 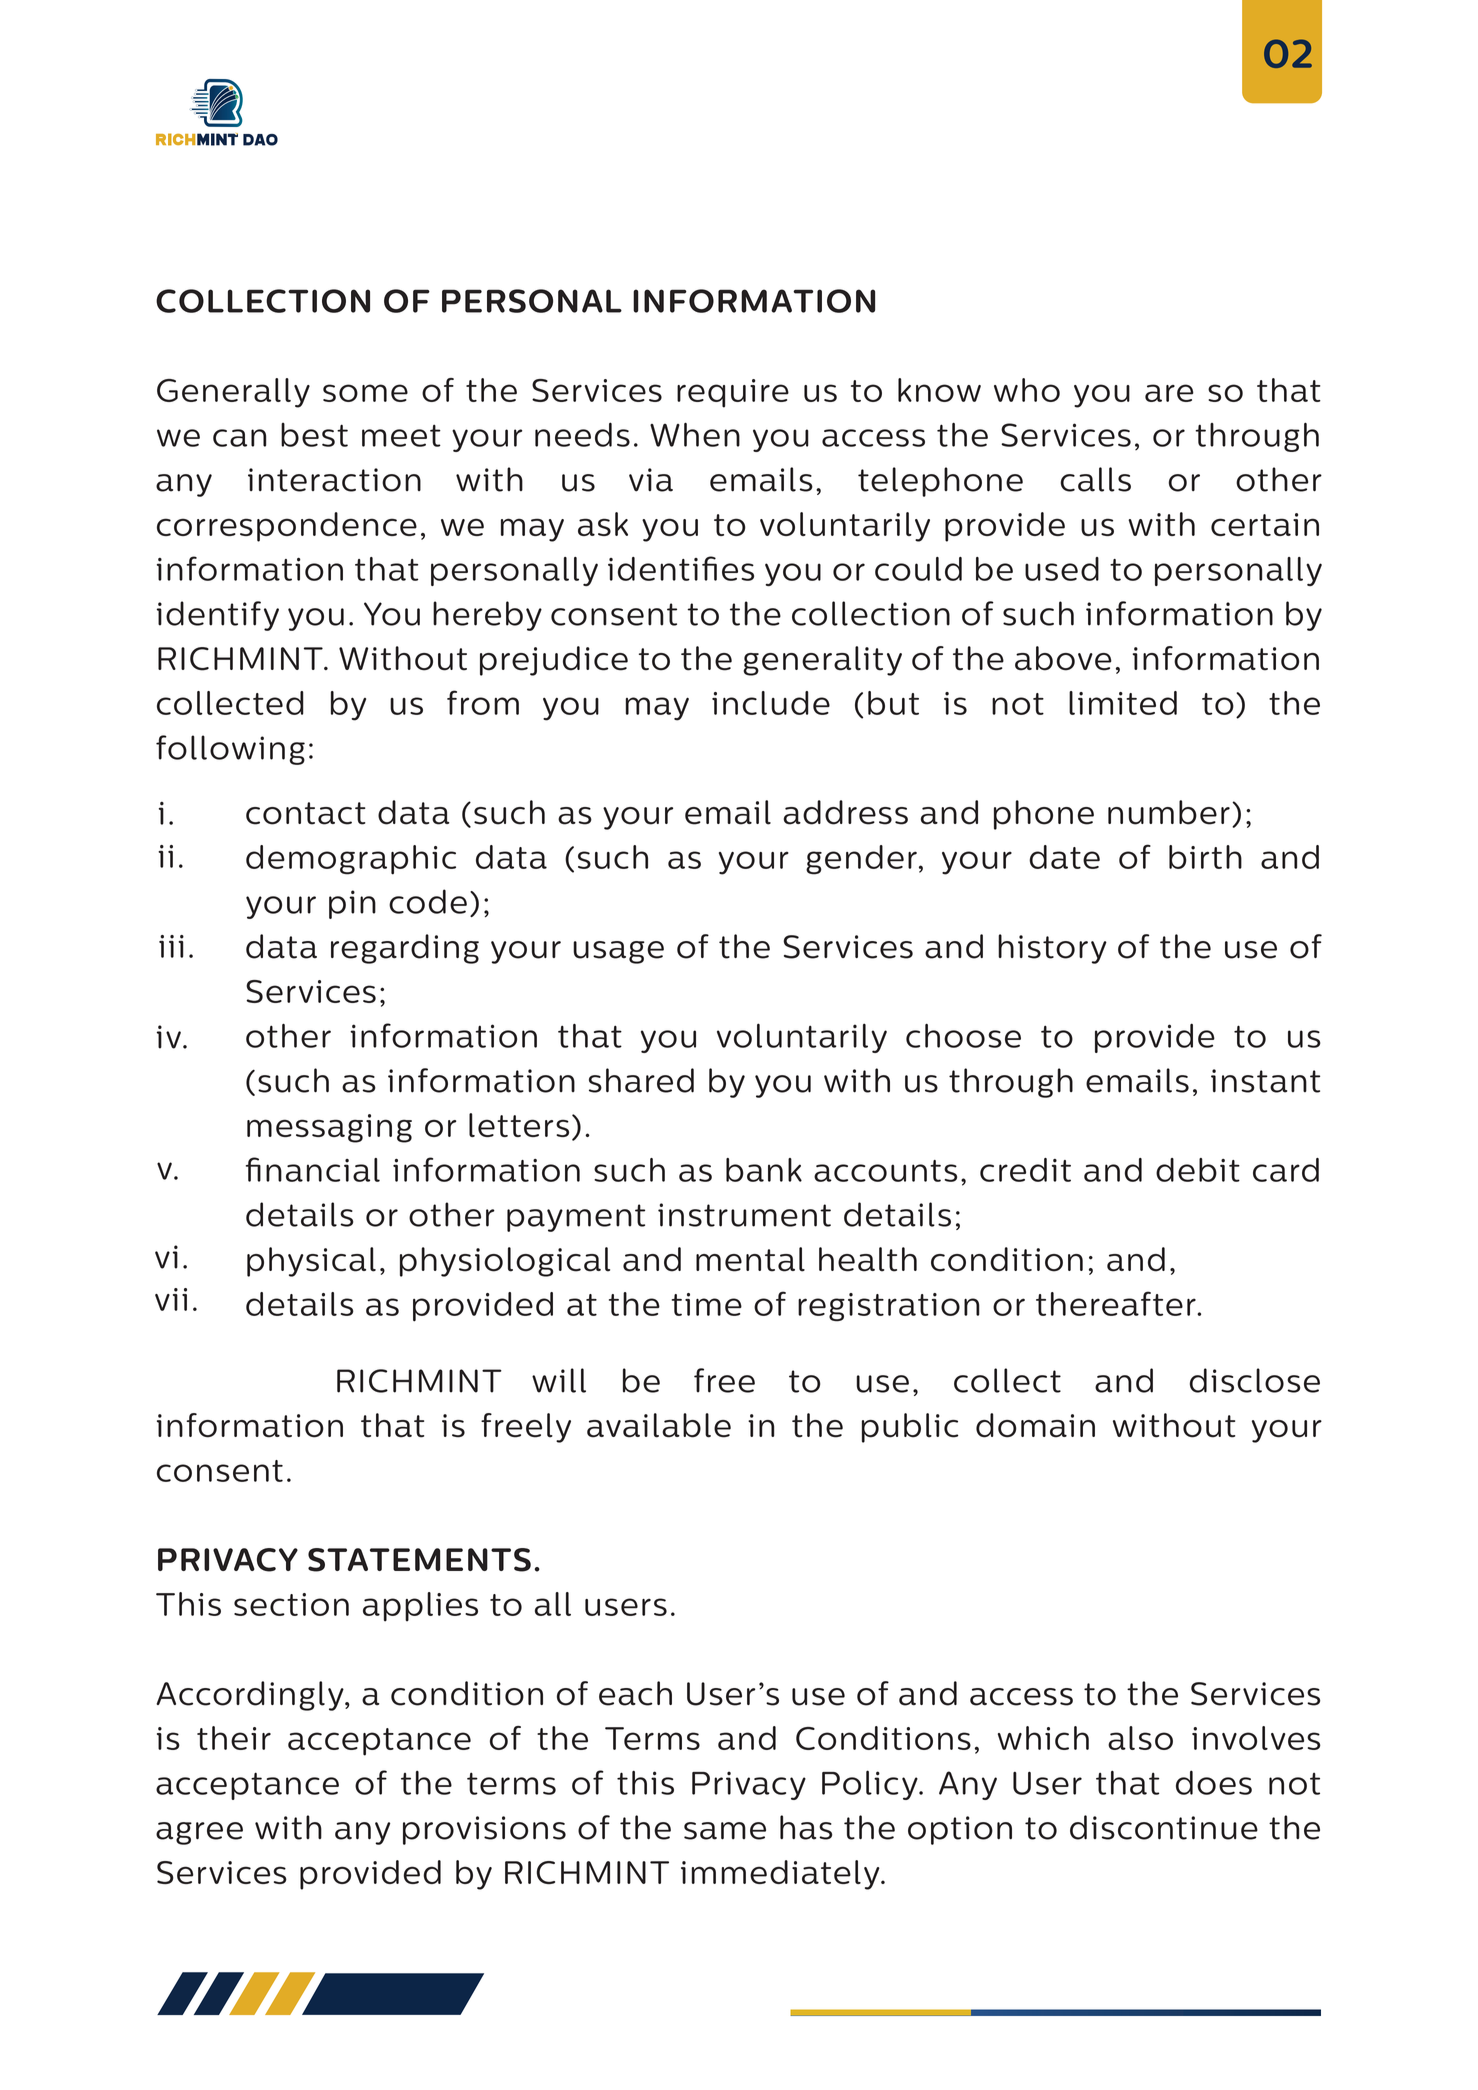 I want to click on calls, so click(x=1095, y=479).
